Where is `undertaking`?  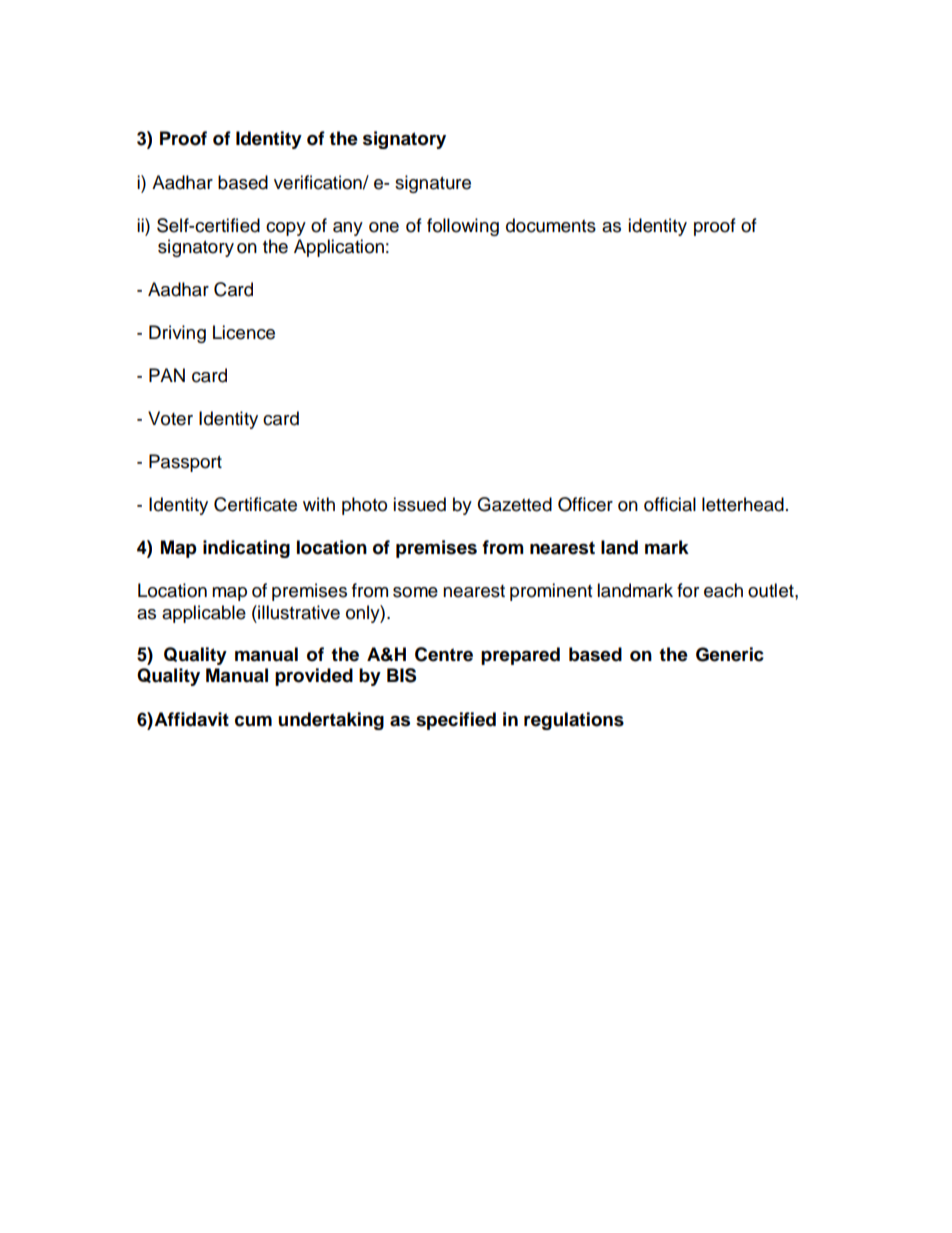
undertaking is located at coordinates (331, 721).
